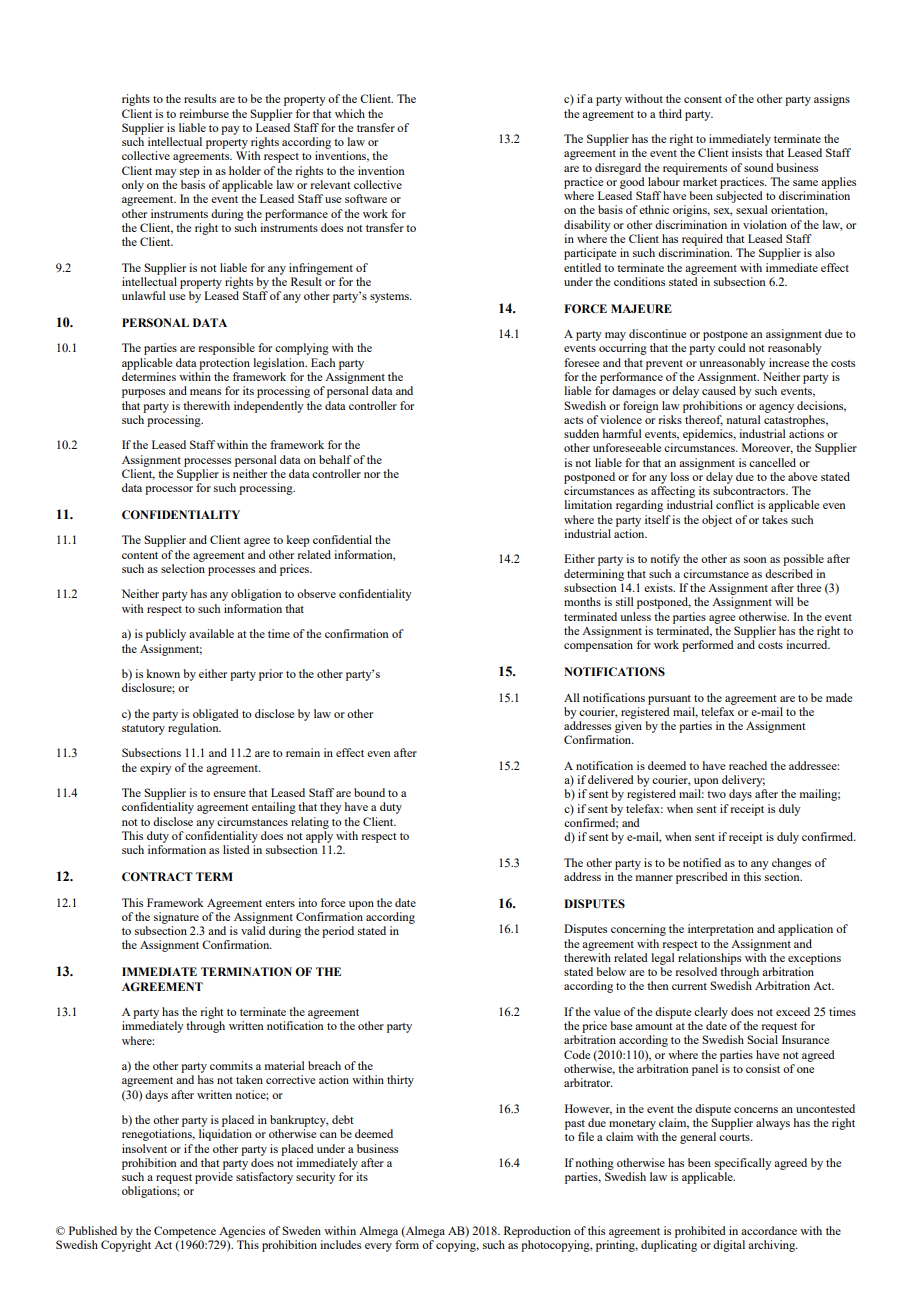  Describe the element at coordinates (350, 113) in the document. I see `which` at that location.
